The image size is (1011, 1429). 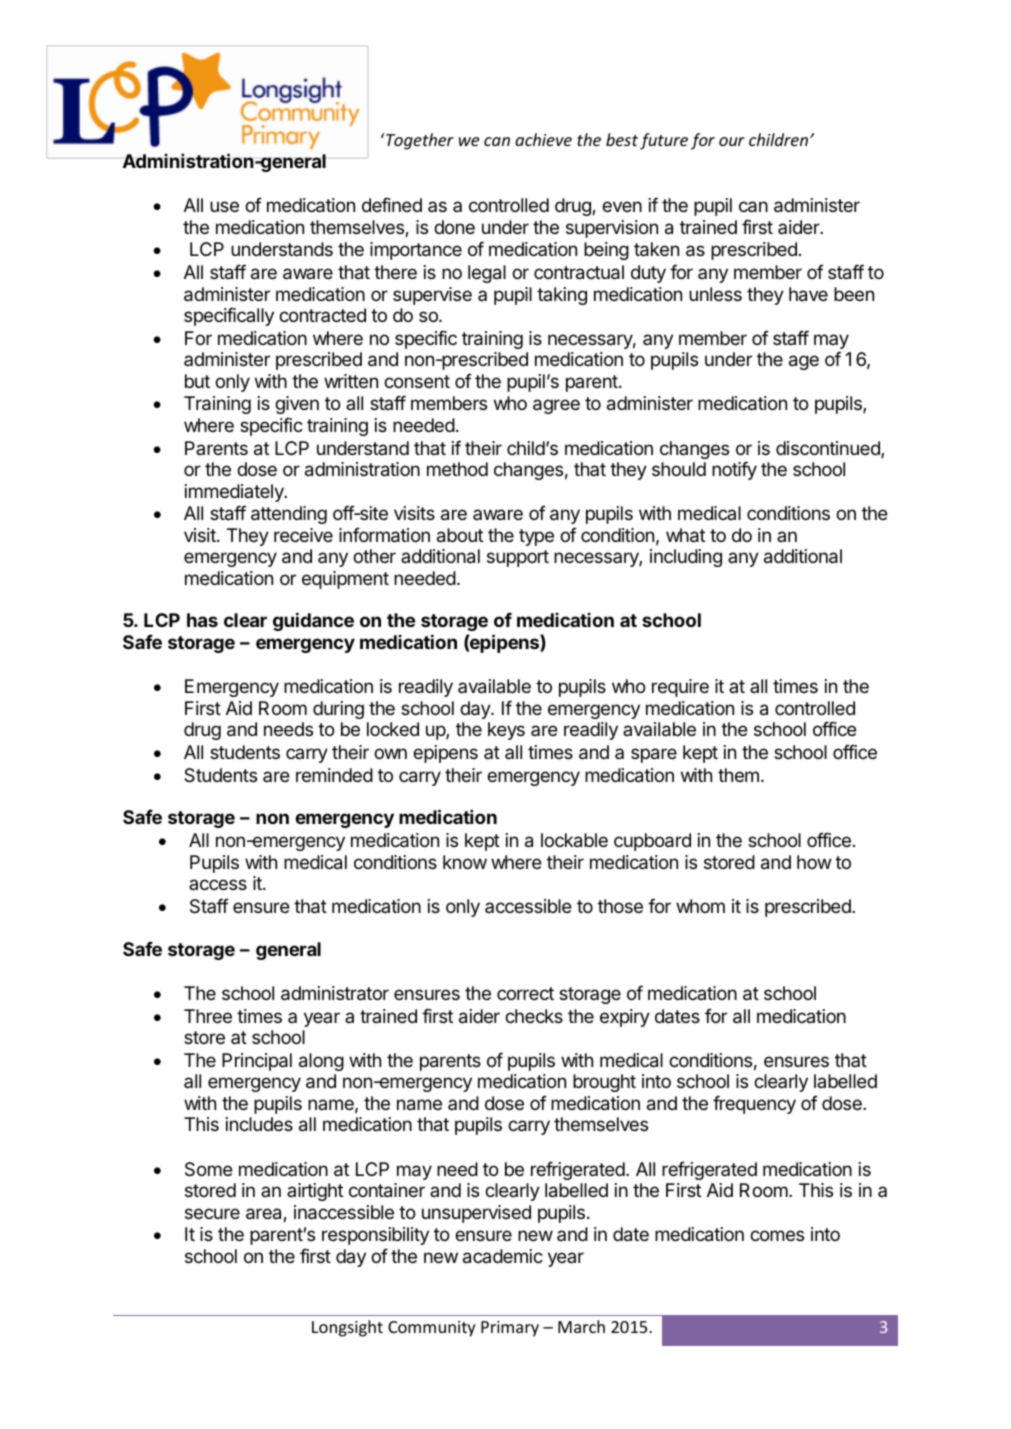 What do you see at coordinates (338, 710) in the screenshot?
I see `during` at bounding box center [338, 710].
